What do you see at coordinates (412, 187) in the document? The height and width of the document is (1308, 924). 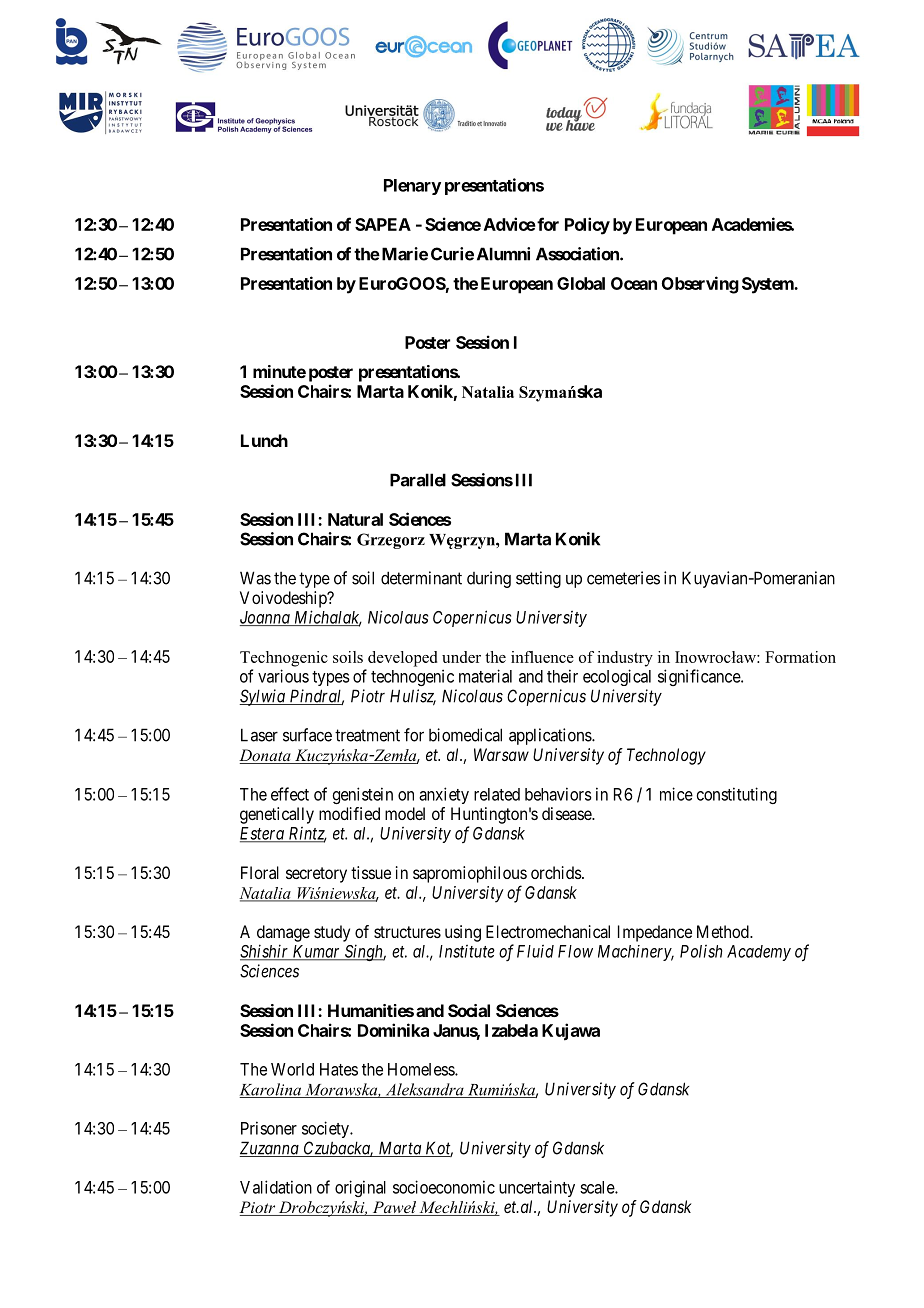 I see `Plenary` at bounding box center [412, 187].
